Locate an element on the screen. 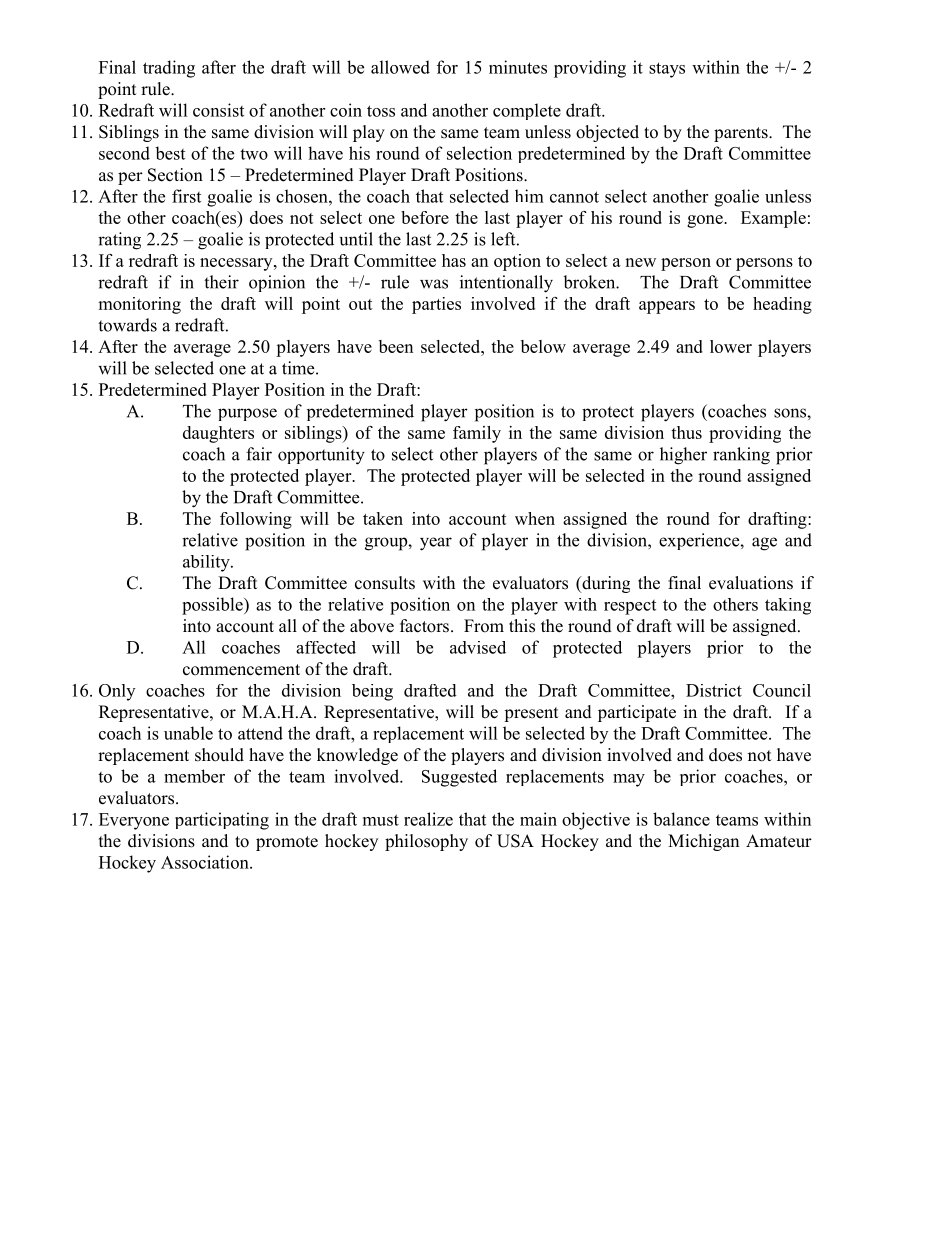  commencement is located at coordinates (241, 670).
